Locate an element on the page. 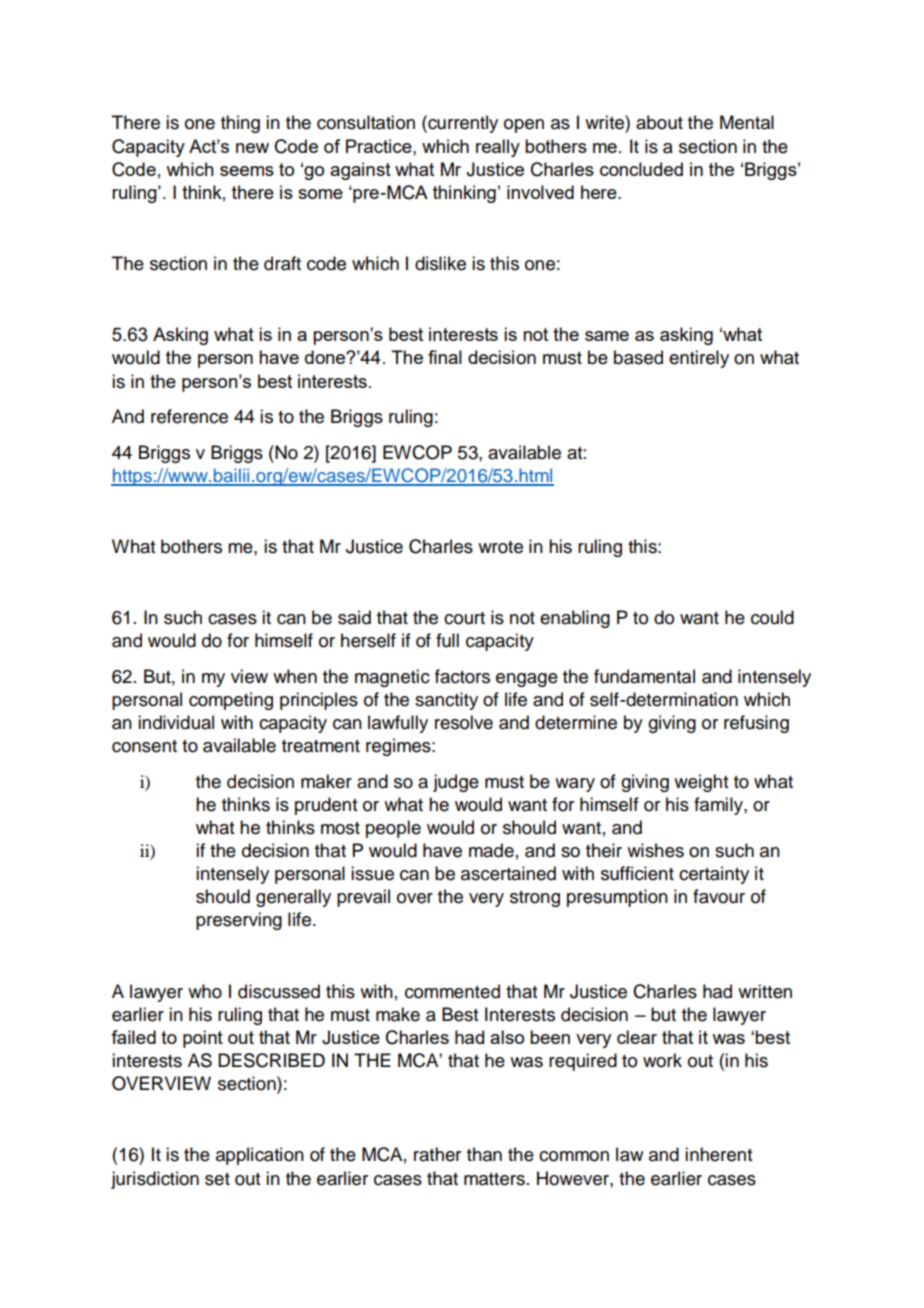  entirely is located at coordinates (699, 359).
